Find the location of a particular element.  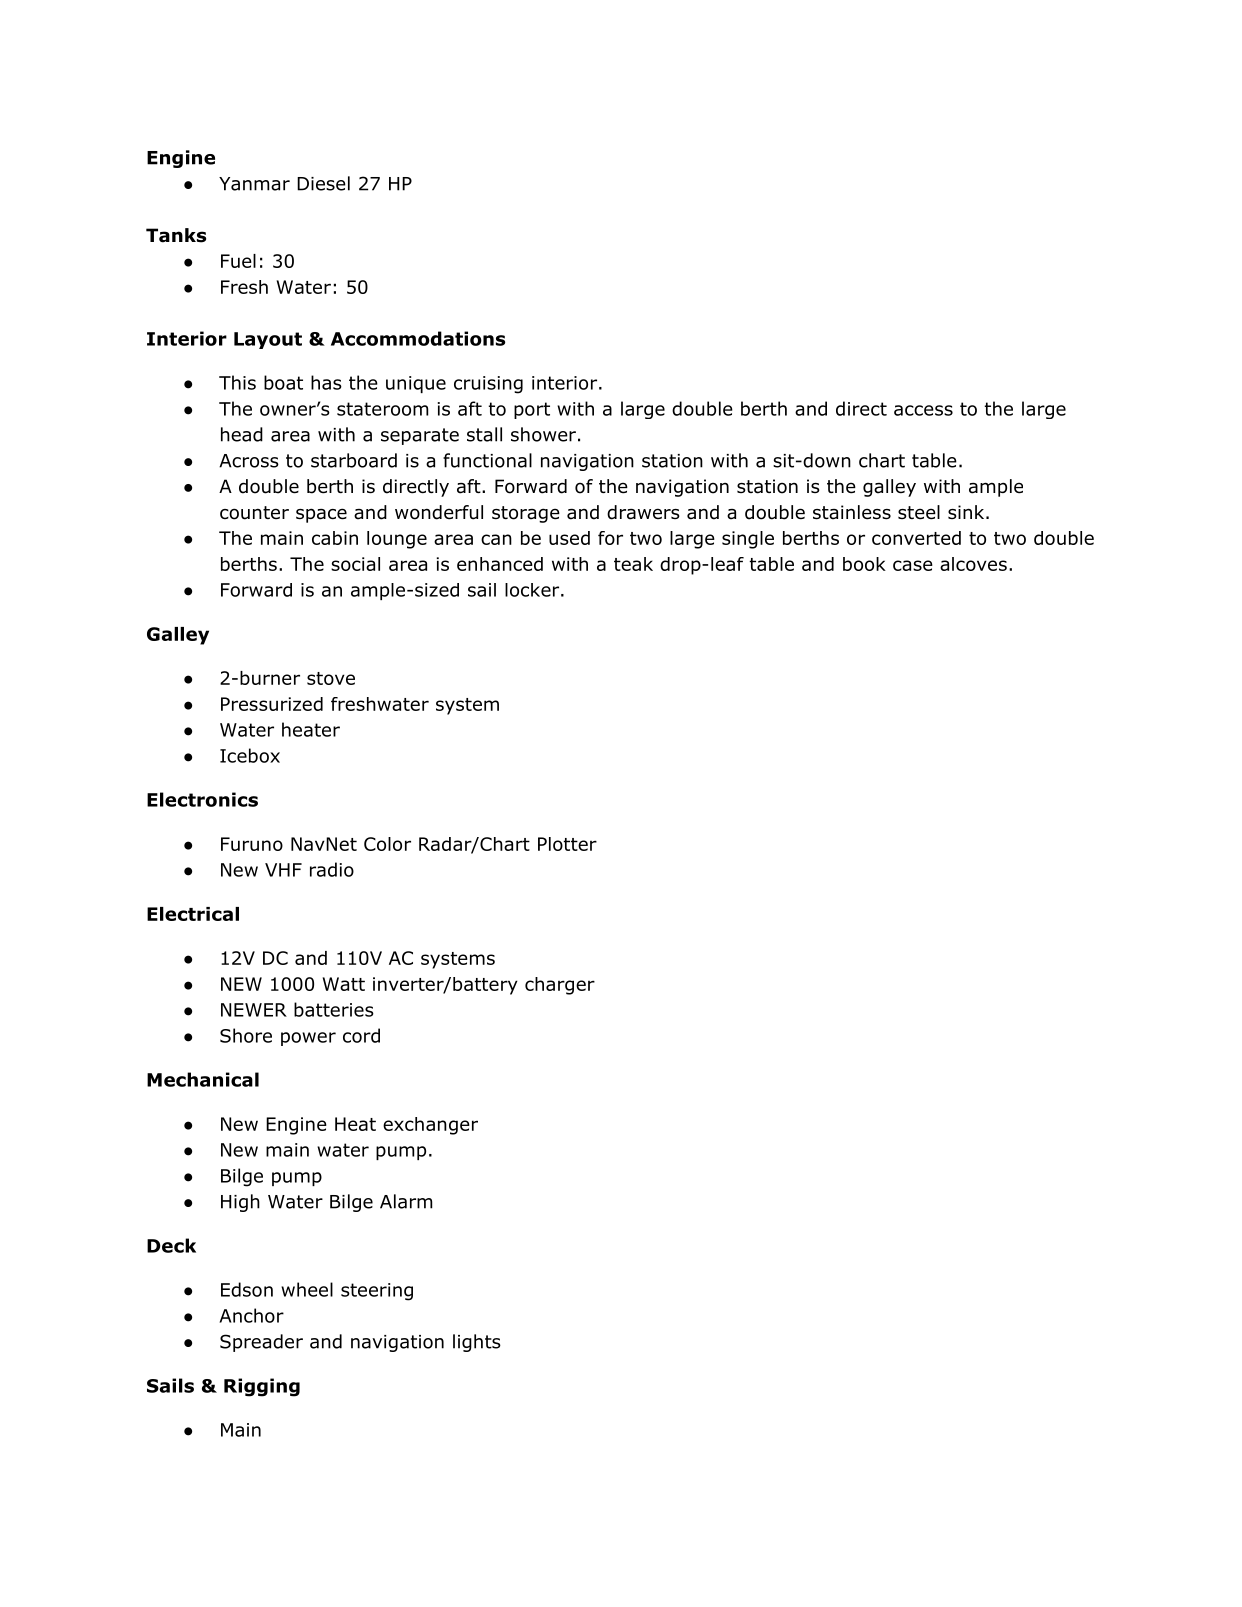

case is located at coordinates (913, 565).
